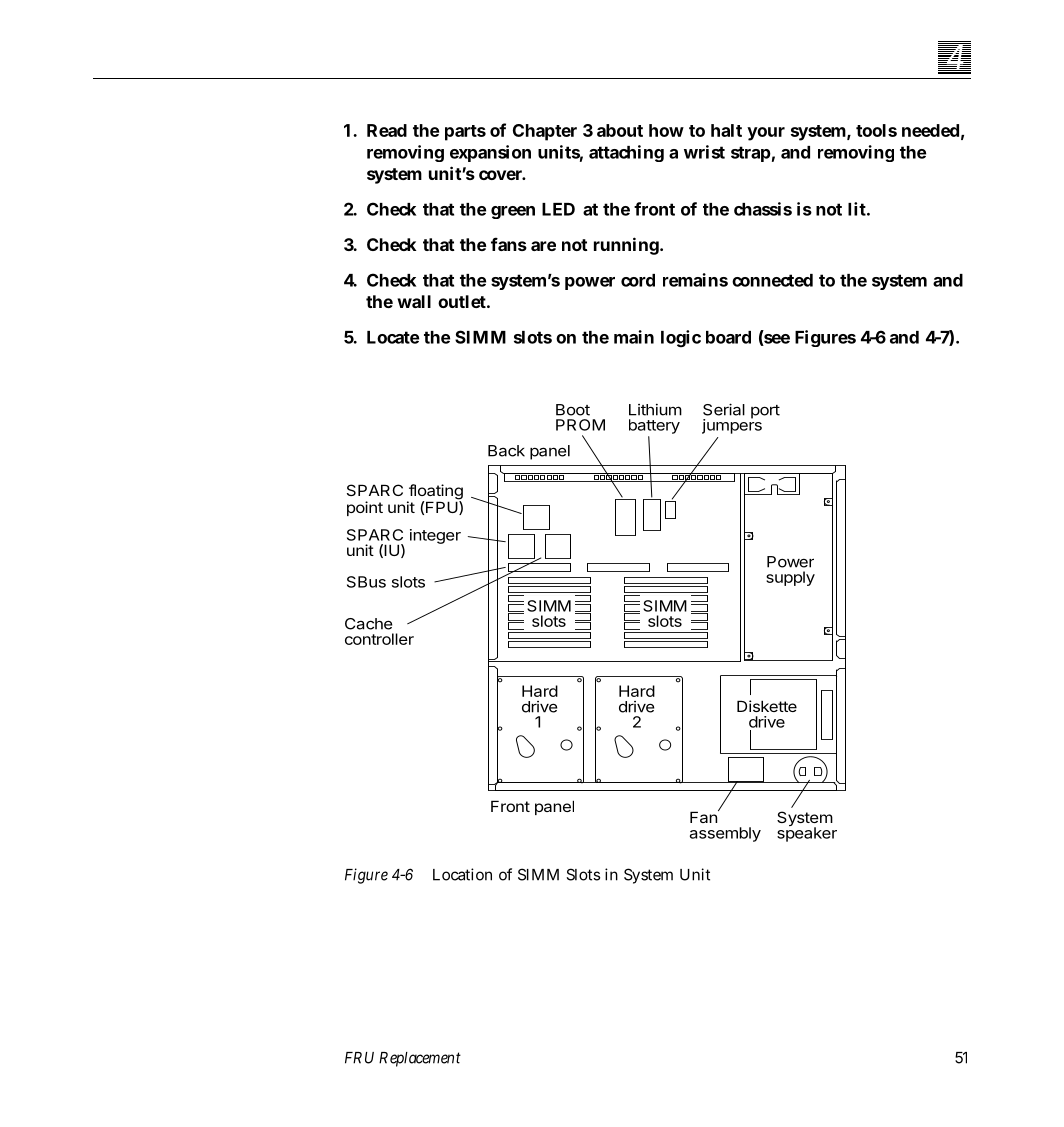 The image size is (1064, 1127). I want to click on attaching, so click(626, 153).
